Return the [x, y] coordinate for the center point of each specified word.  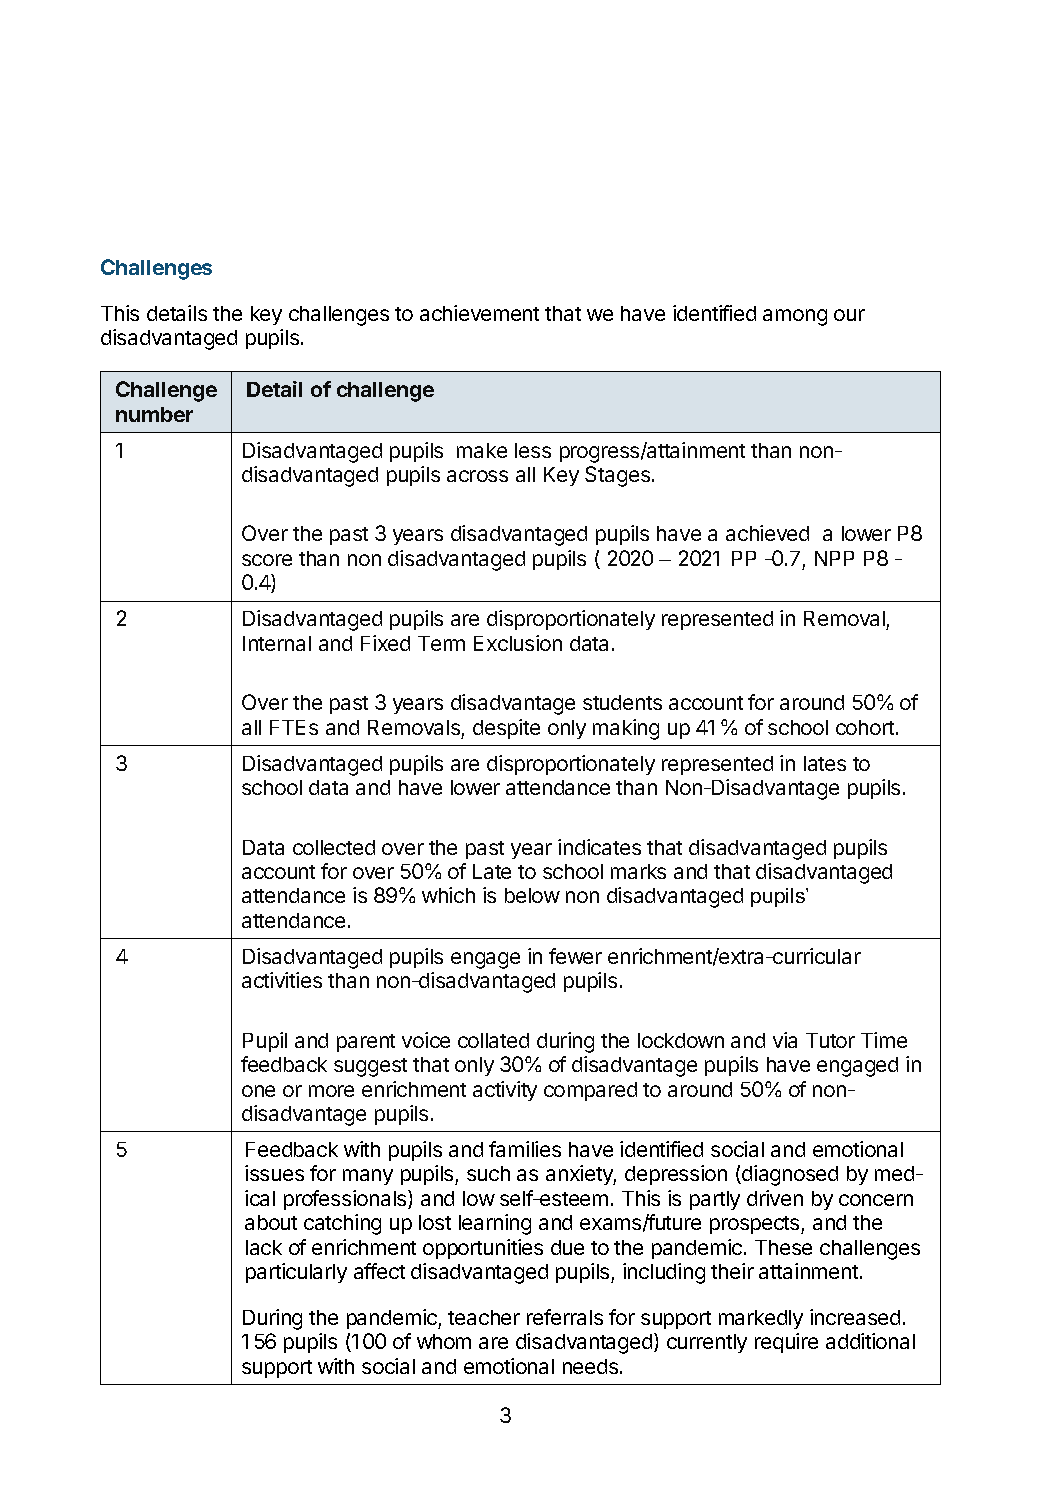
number [154, 414]
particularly [296, 1273]
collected [334, 847]
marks [638, 871]
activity [505, 1091]
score [267, 560]
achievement [479, 313]
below [532, 895]
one [258, 1091]
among [795, 317]
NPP [834, 558]
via [785, 1040]
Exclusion [518, 643]
